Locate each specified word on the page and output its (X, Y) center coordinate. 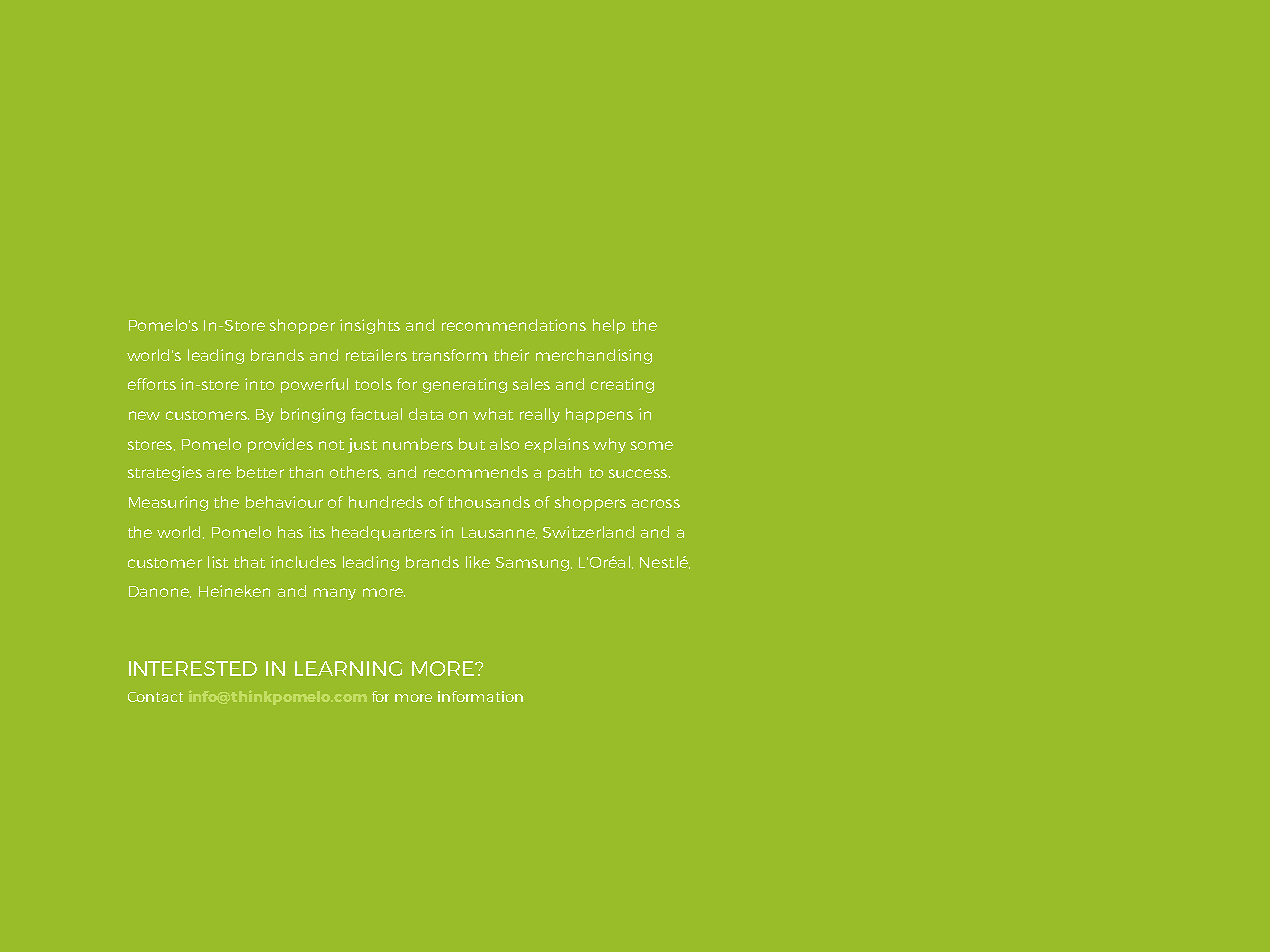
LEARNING (348, 668)
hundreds (386, 502)
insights (370, 326)
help (609, 326)
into (259, 384)
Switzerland (588, 532)
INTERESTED (193, 668)
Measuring (168, 503)
